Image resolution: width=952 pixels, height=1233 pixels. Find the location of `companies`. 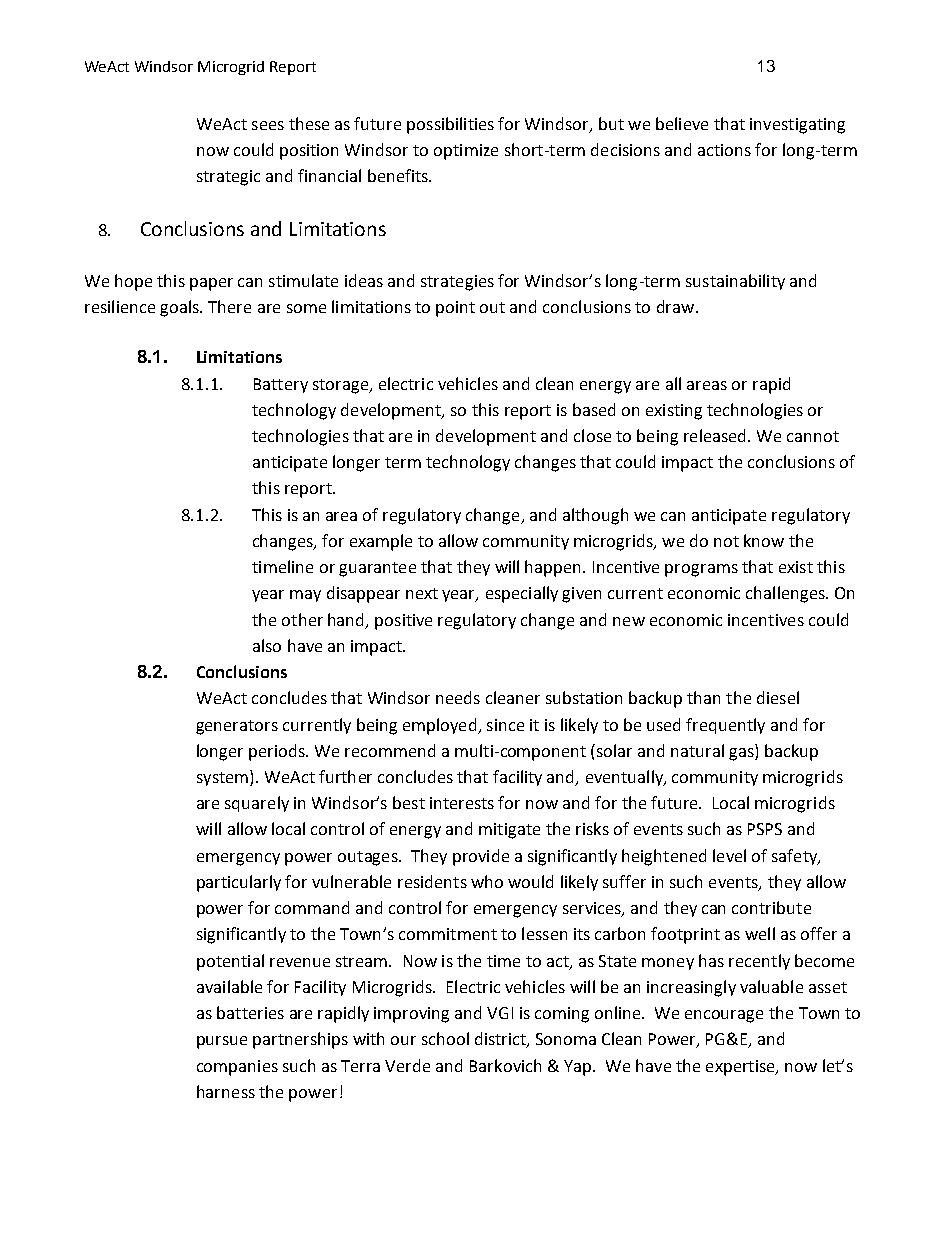

companies is located at coordinates (237, 1068).
